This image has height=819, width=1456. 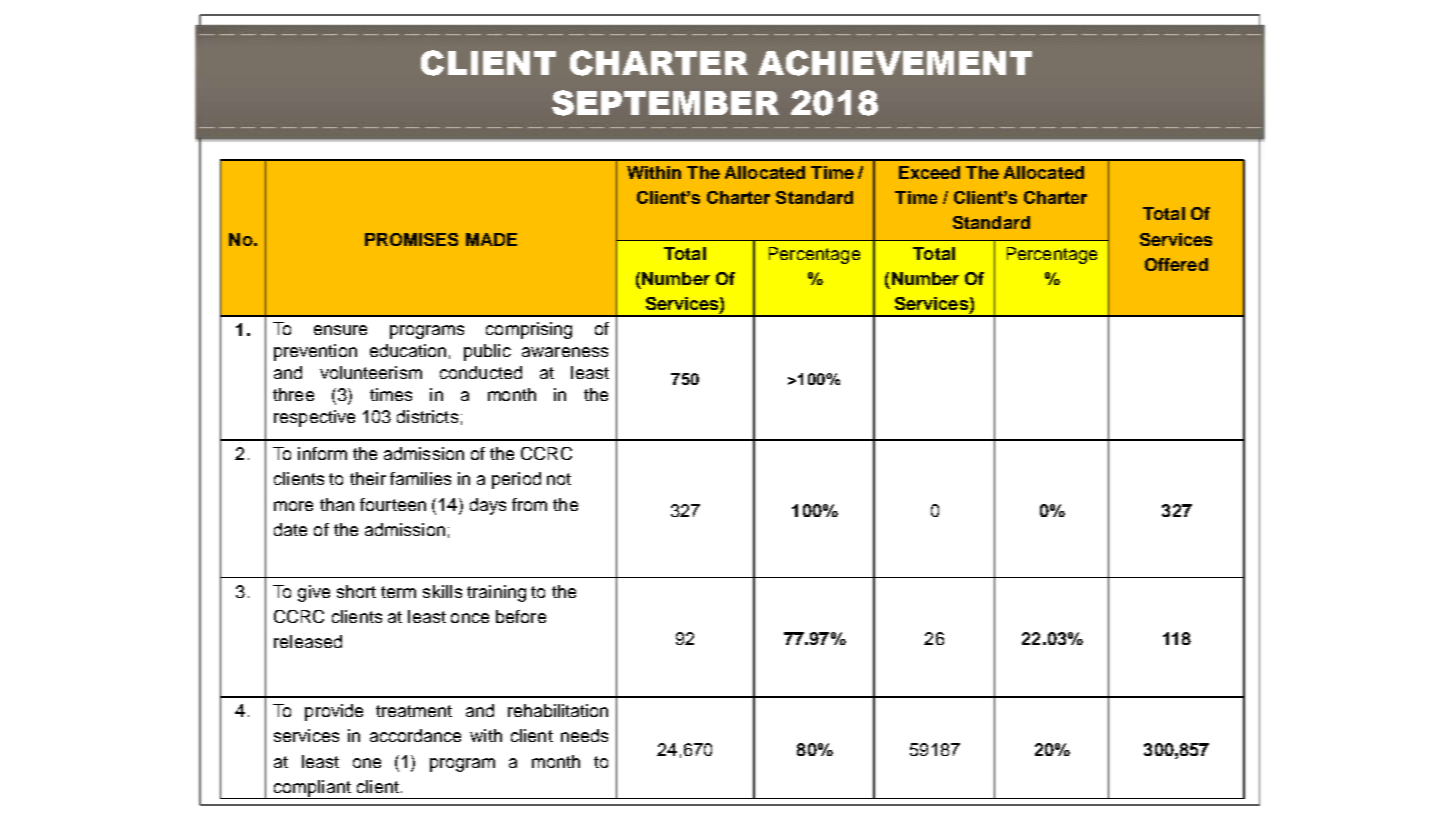 I want to click on ensure, so click(x=340, y=330).
